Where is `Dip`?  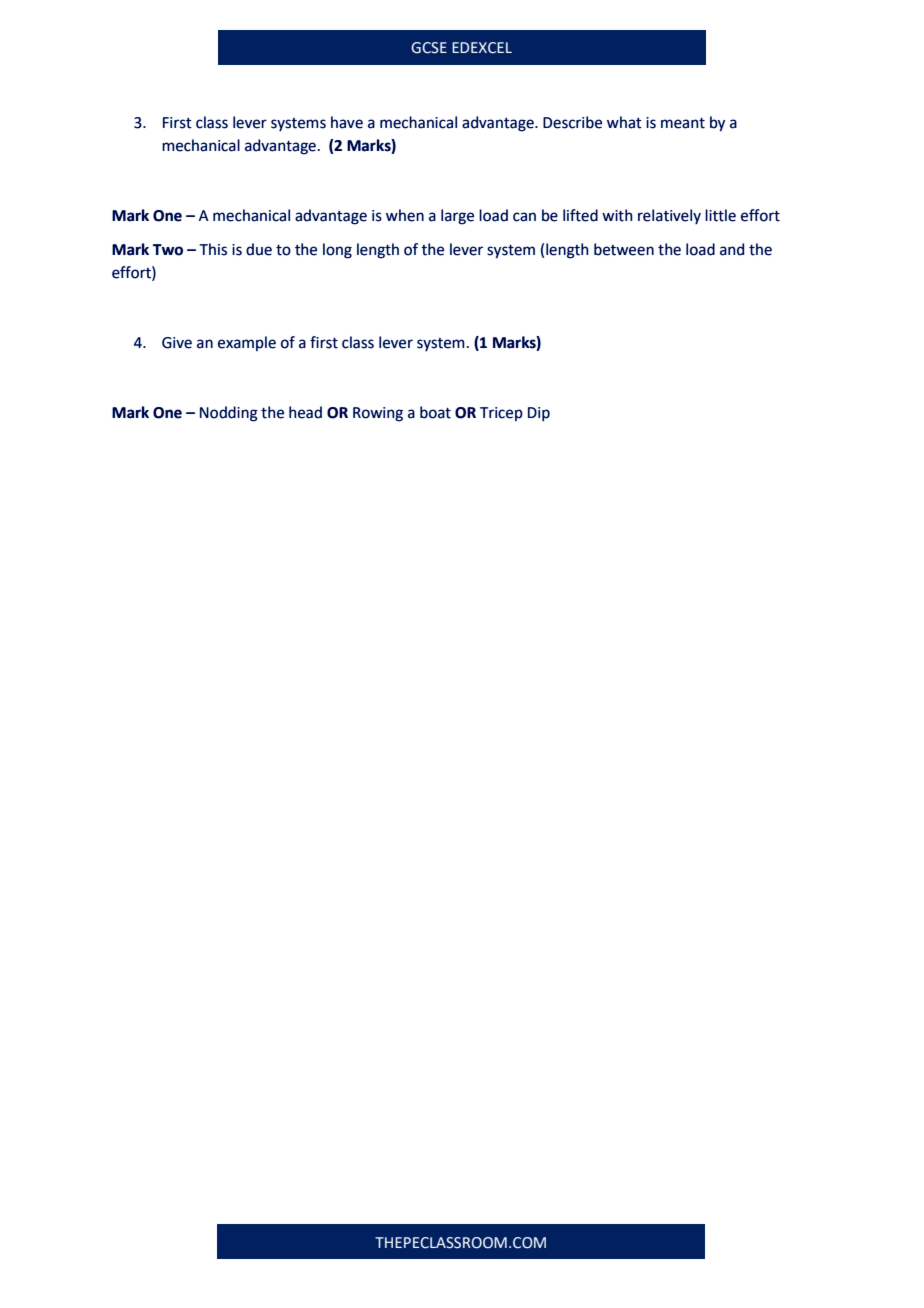 Dip is located at coordinates (539, 414).
